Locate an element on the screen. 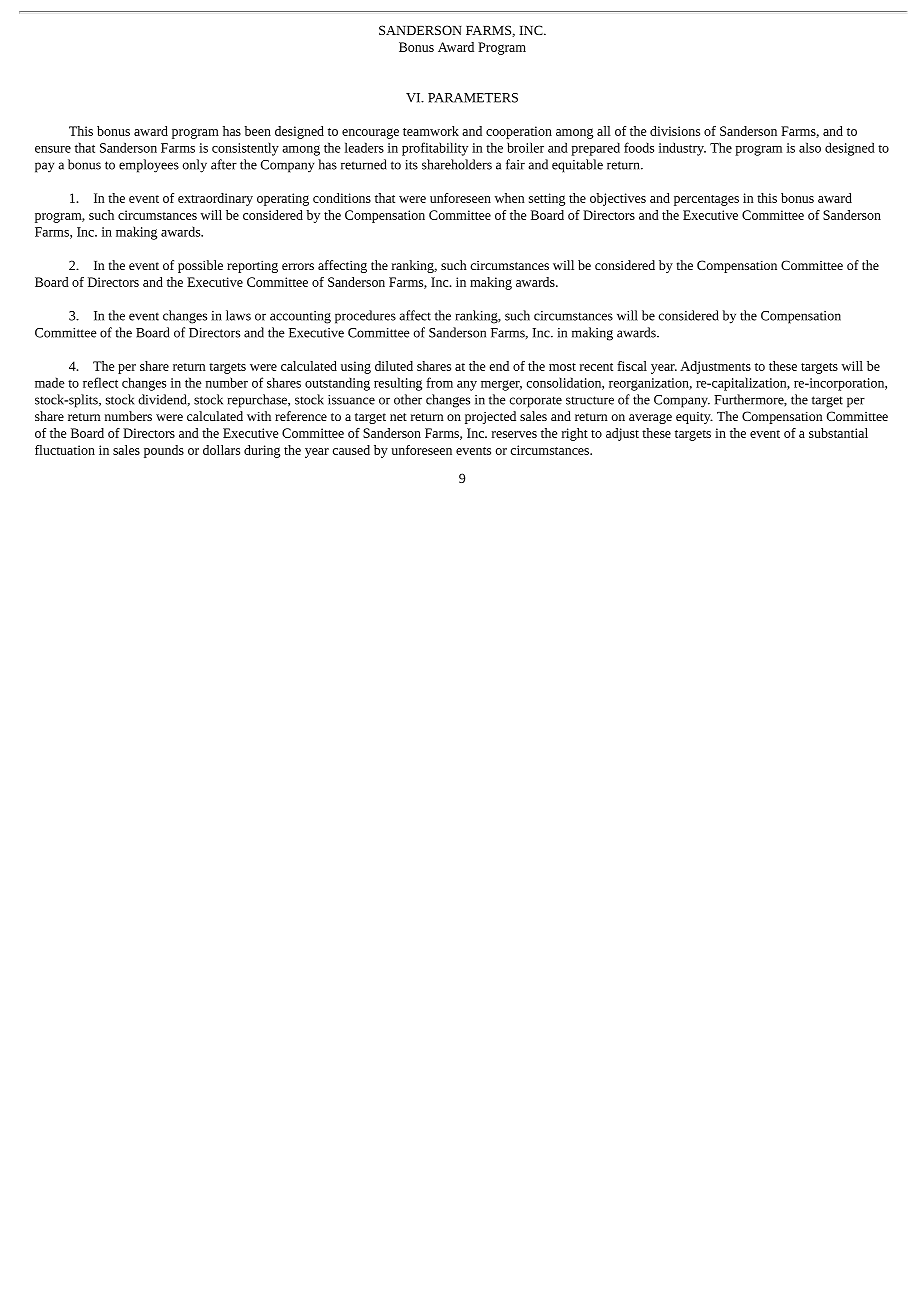 This screenshot has height=1308, width=924. percentages is located at coordinates (706, 200).
